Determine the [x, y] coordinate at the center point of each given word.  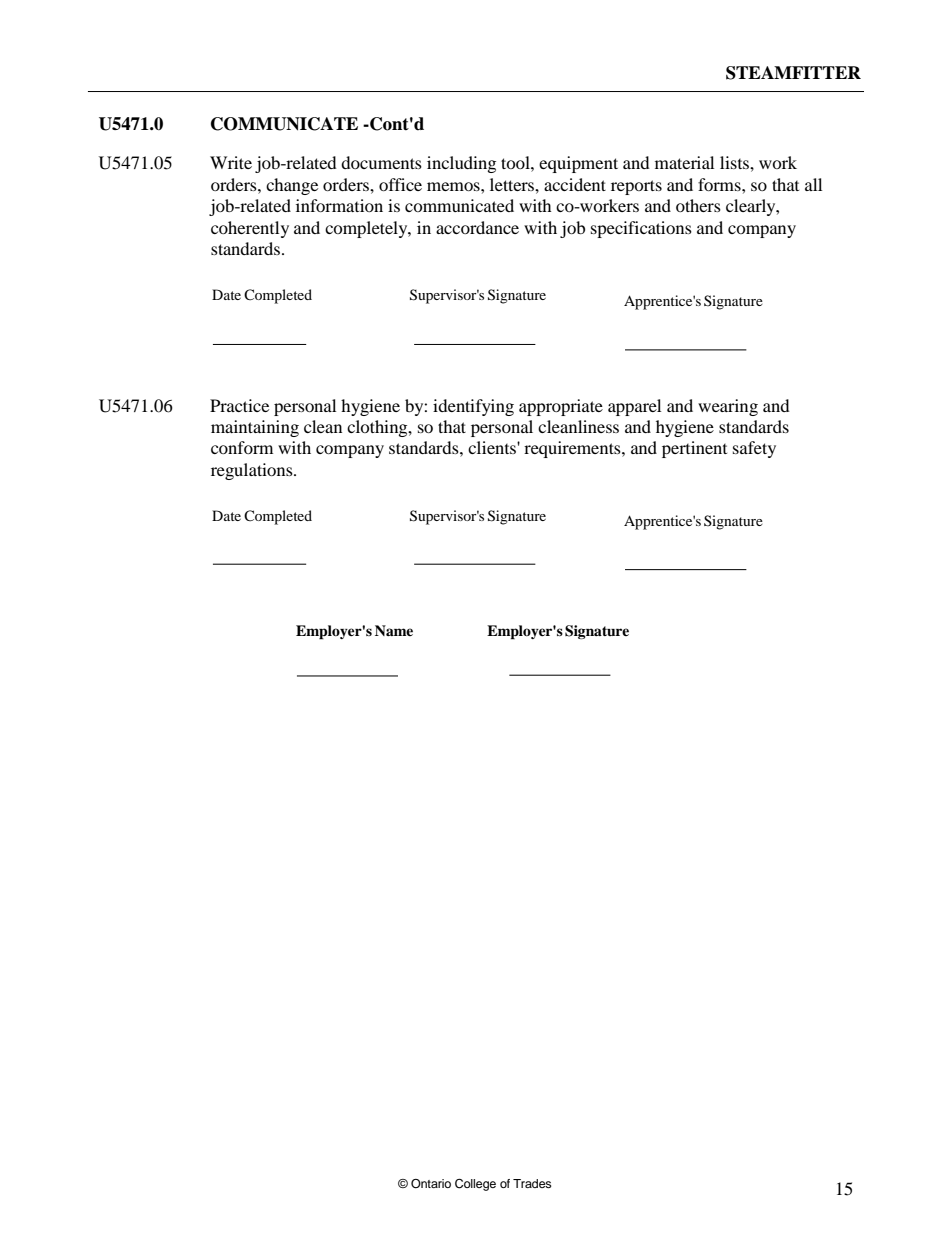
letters [513, 184]
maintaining [255, 428]
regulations [253, 471]
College [475, 1185]
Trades [532, 1183]
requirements [573, 449]
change [292, 186]
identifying [473, 407]
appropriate [561, 407]
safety [754, 449]
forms [720, 184]
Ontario [431, 1184]
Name [394, 630]
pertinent [694, 449]
